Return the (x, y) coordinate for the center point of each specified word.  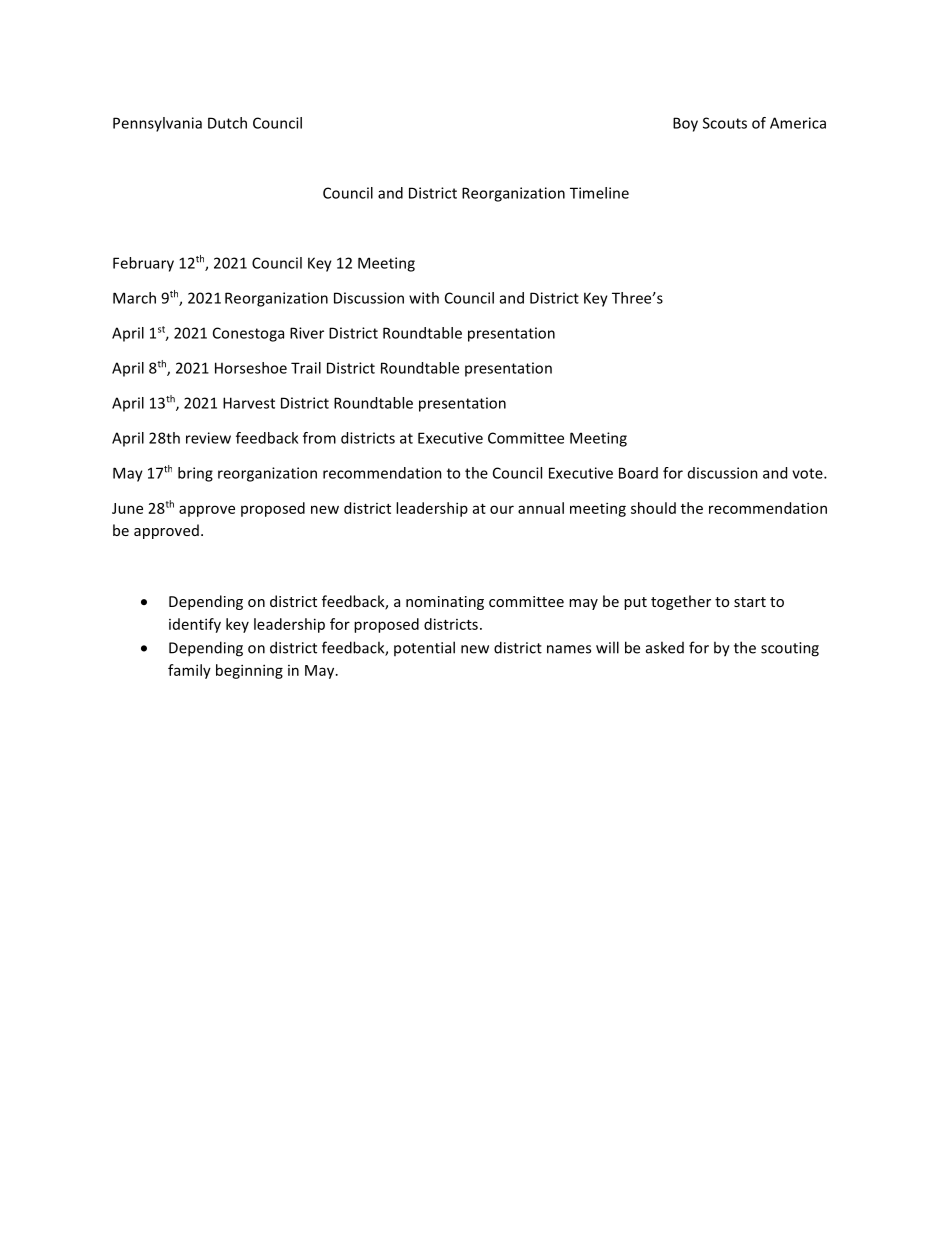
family (189, 671)
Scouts (725, 123)
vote (808, 473)
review (208, 438)
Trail (306, 368)
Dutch (227, 123)
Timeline (599, 193)
